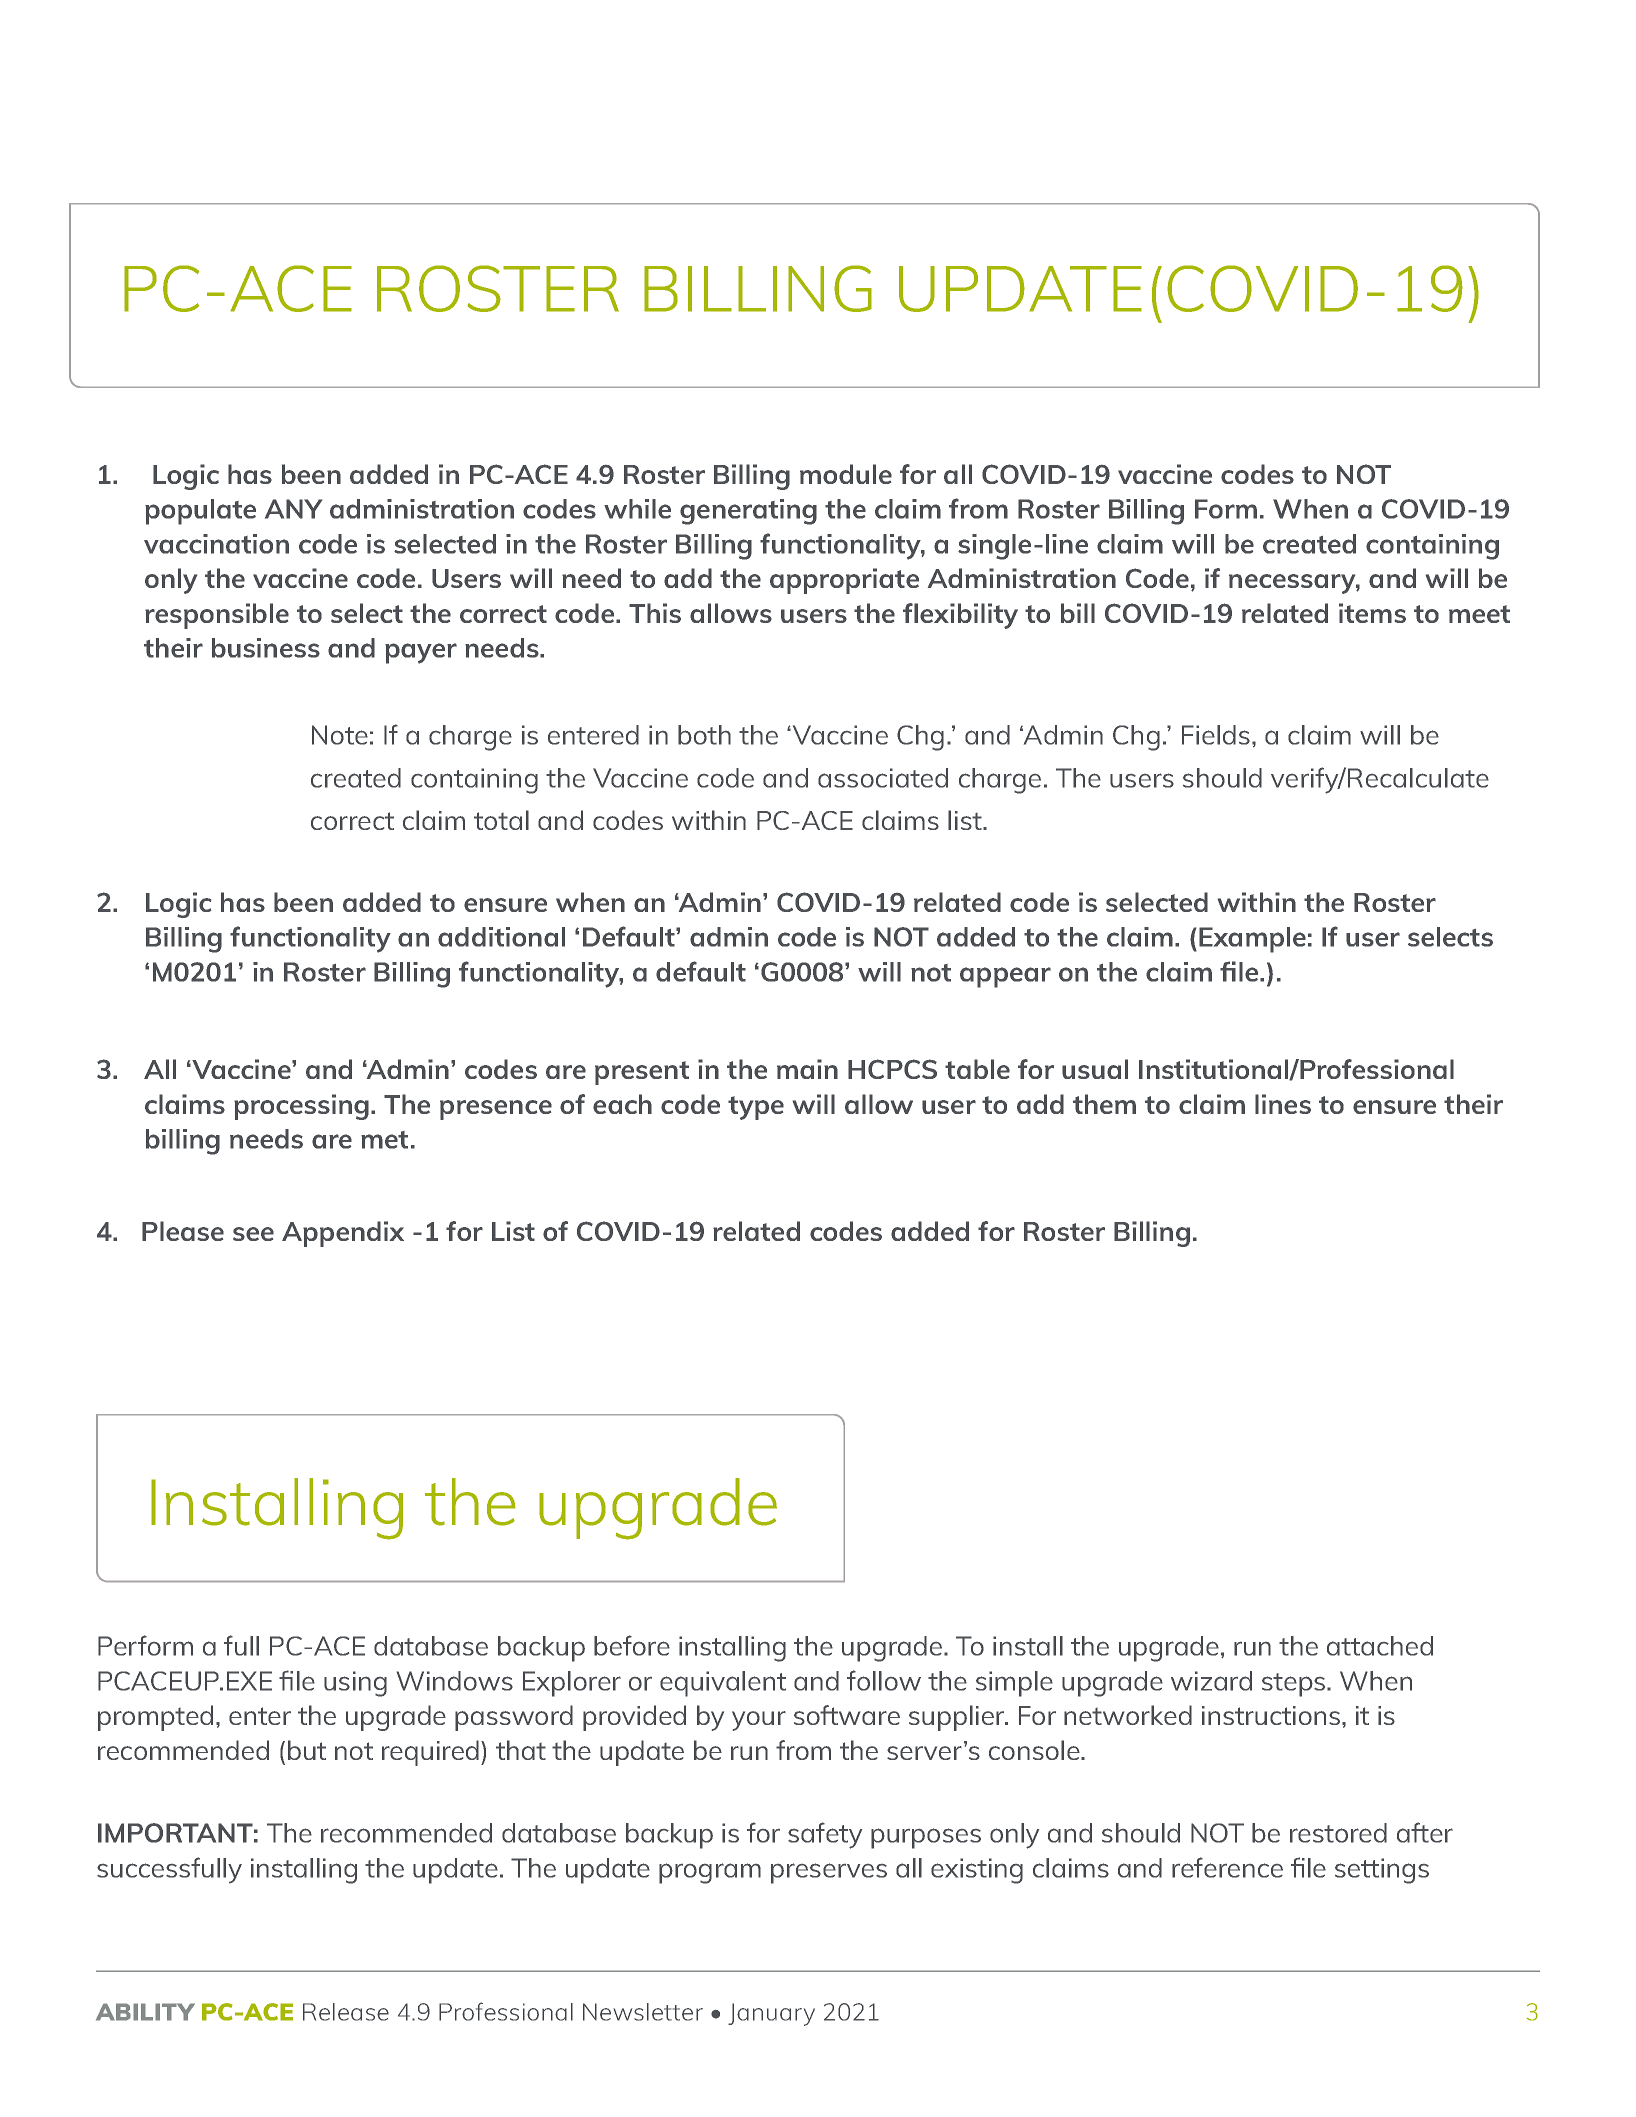  What do you see at coordinates (1372, 613) in the page?
I see `items` at bounding box center [1372, 613].
